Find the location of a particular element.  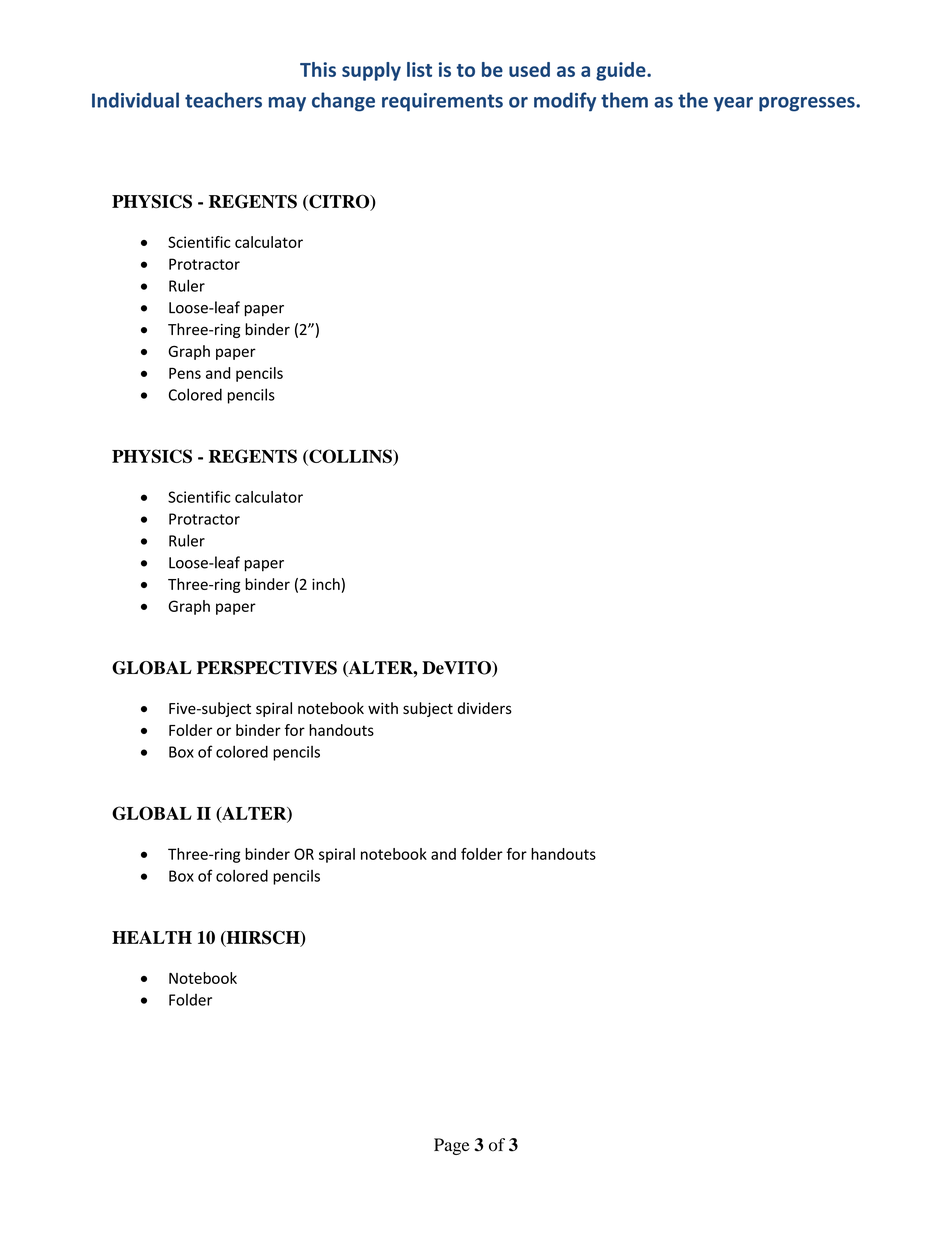

teachers is located at coordinates (223, 100).
